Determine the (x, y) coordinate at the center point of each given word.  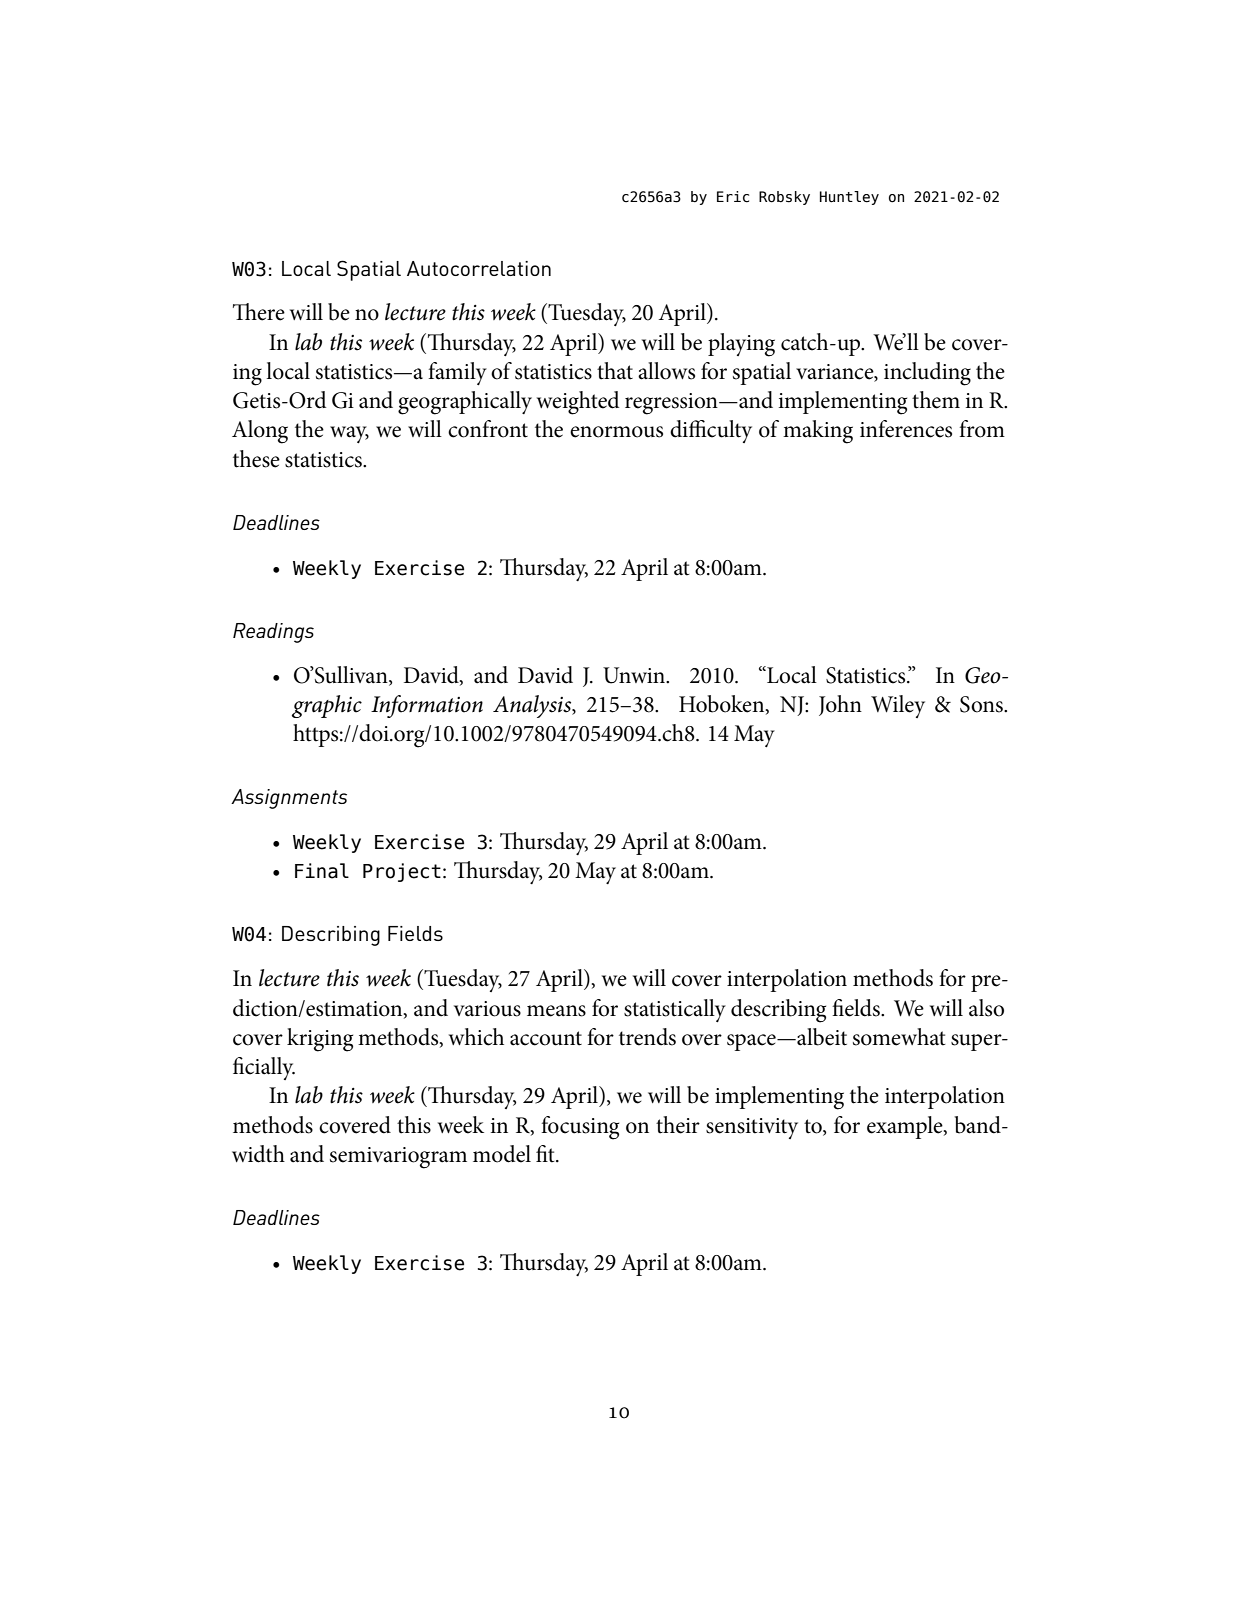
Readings (273, 633)
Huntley (849, 198)
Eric (733, 197)
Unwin (635, 675)
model (502, 1154)
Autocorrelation (479, 268)
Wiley (898, 706)
